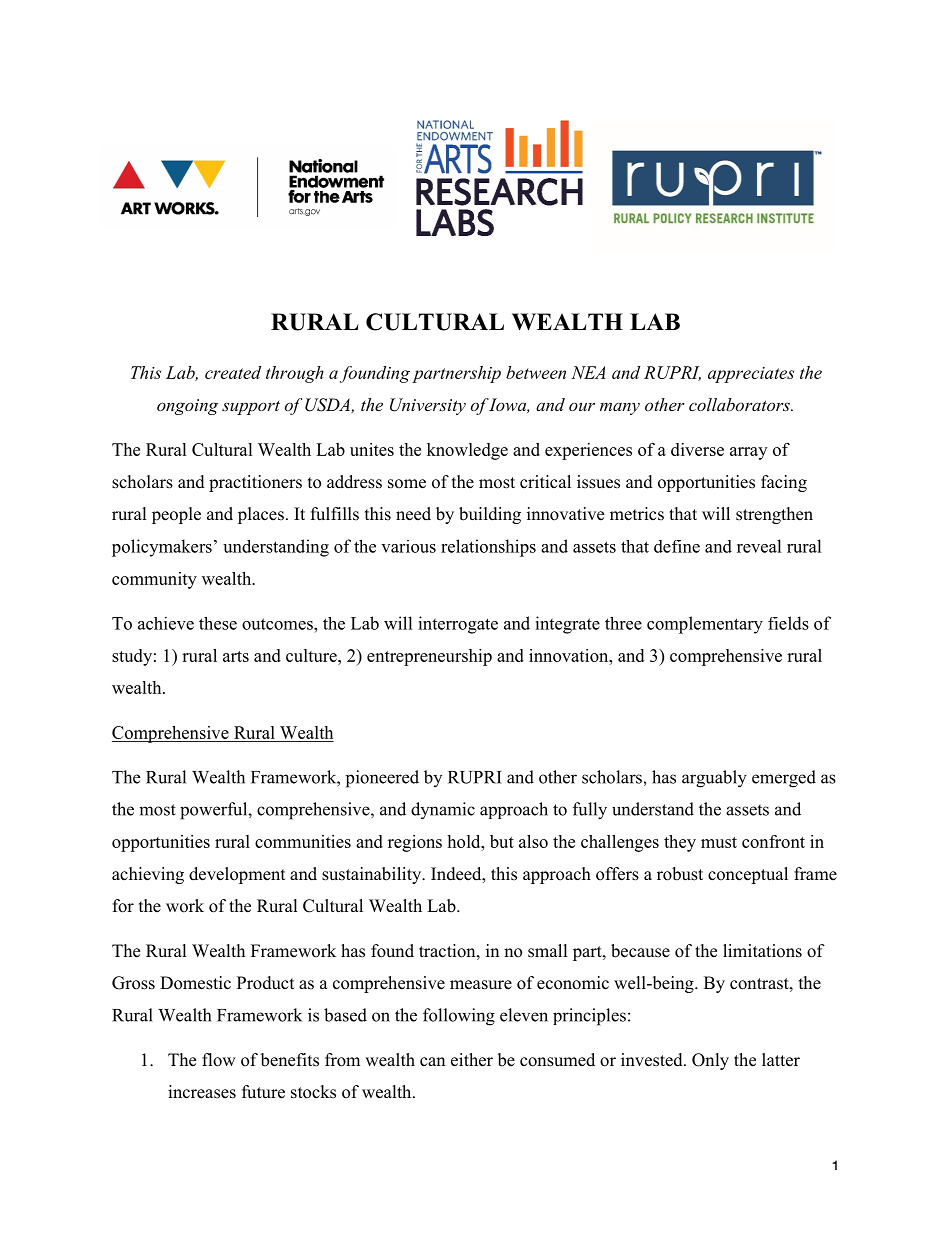  I want to click on arts, so click(236, 656).
